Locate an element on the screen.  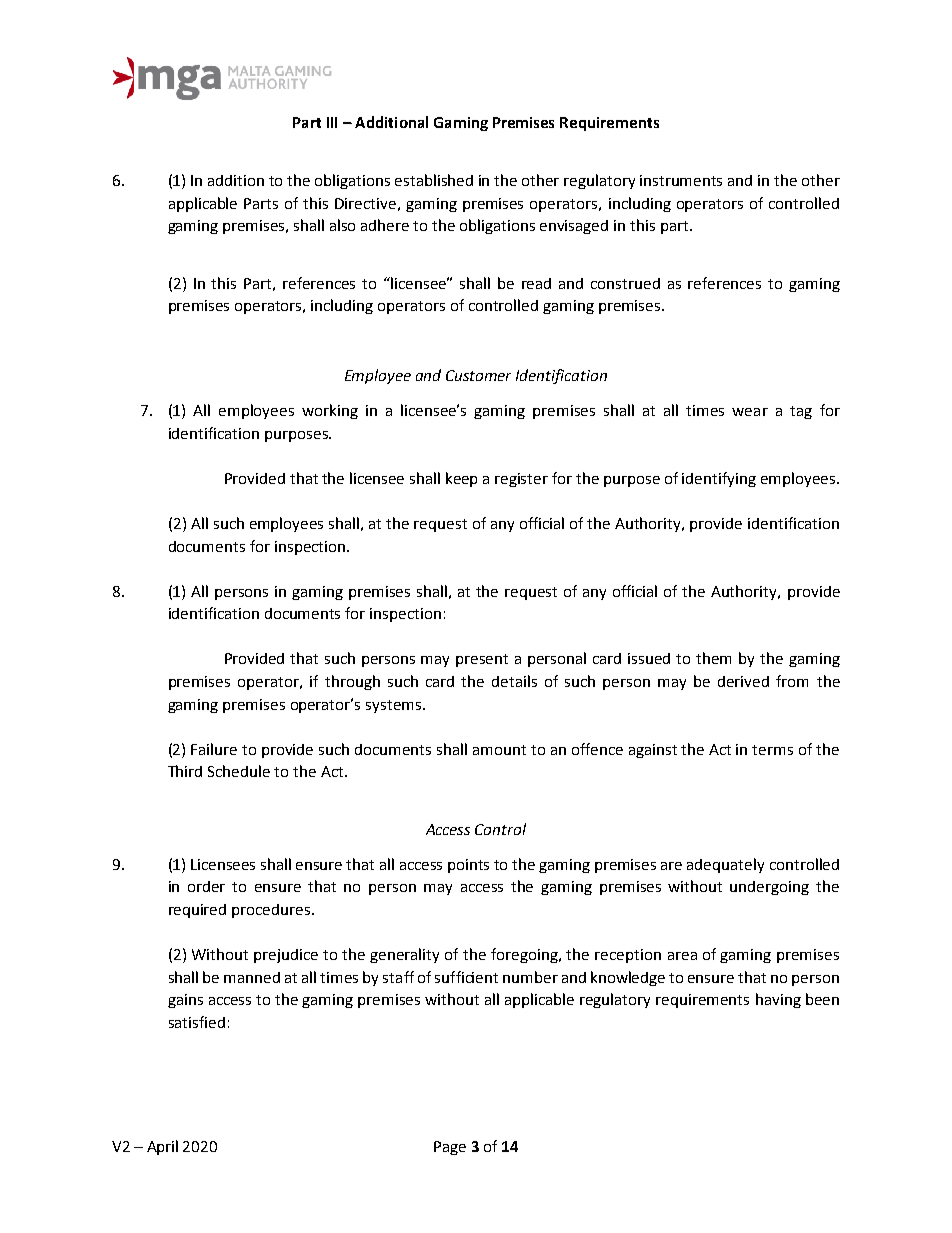
Schedule is located at coordinates (239, 771).
